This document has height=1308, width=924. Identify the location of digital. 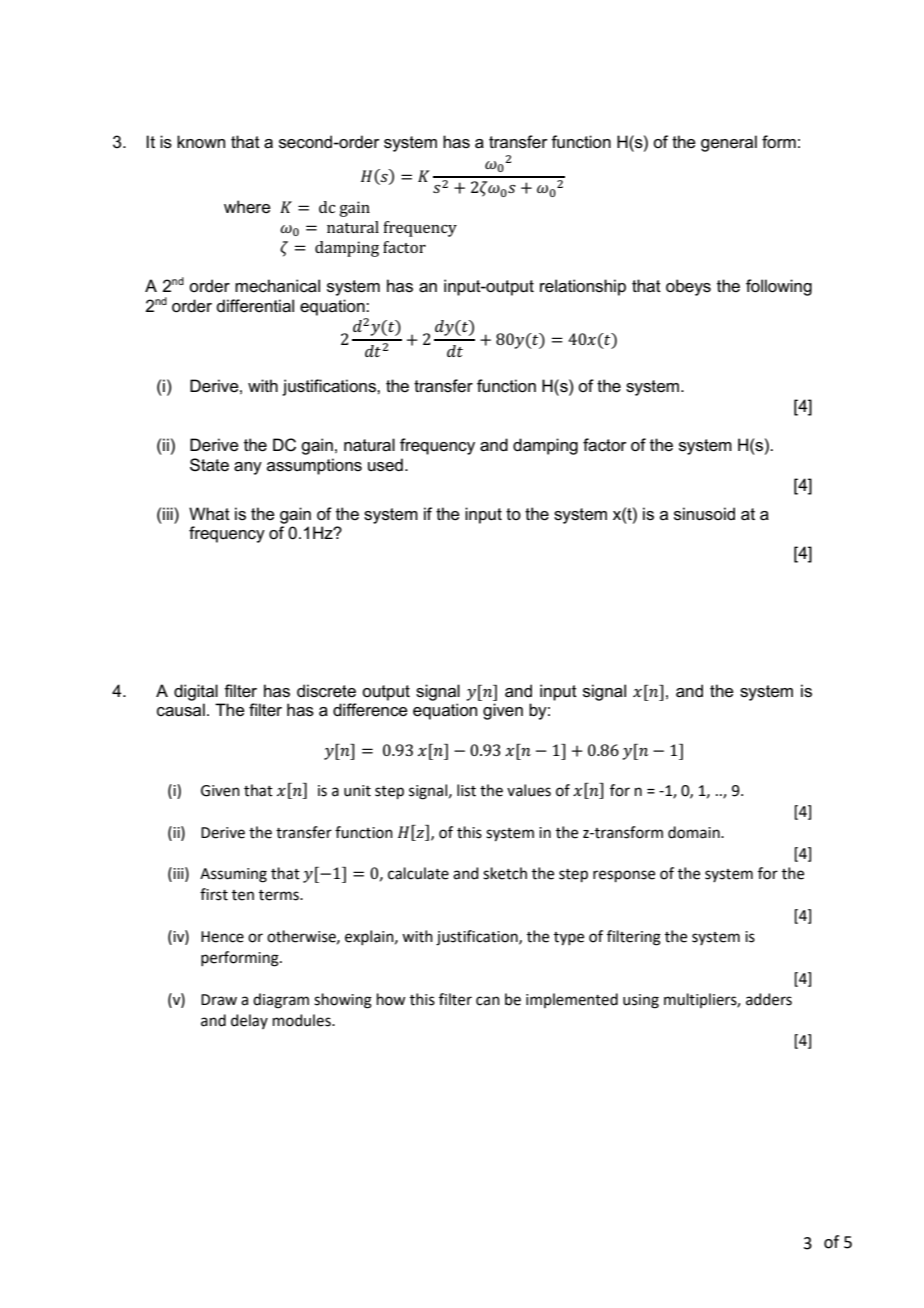
(196, 692).
